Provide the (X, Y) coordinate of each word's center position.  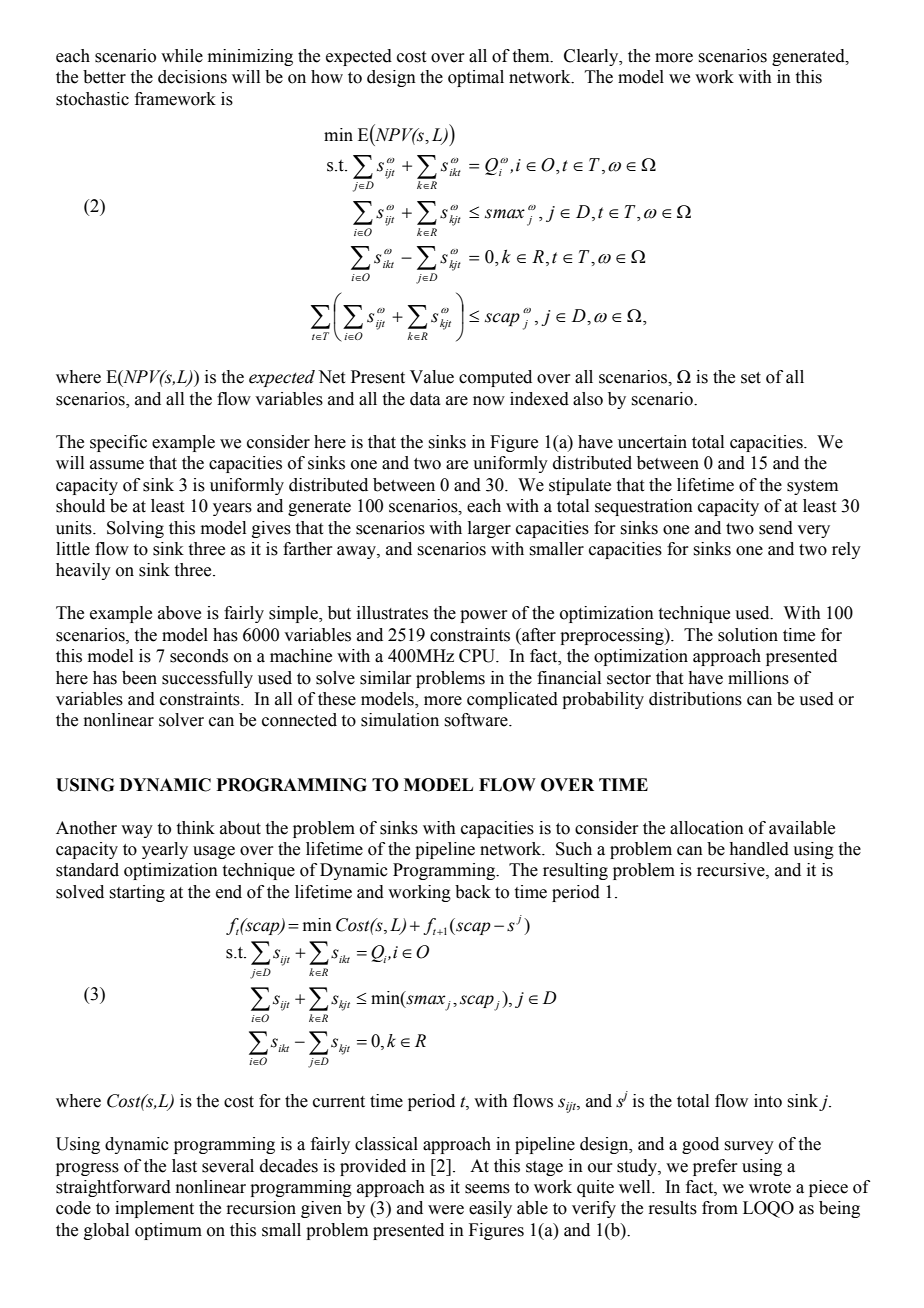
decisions (192, 77)
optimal (476, 78)
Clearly (592, 57)
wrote (770, 1188)
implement (154, 1209)
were (446, 1210)
